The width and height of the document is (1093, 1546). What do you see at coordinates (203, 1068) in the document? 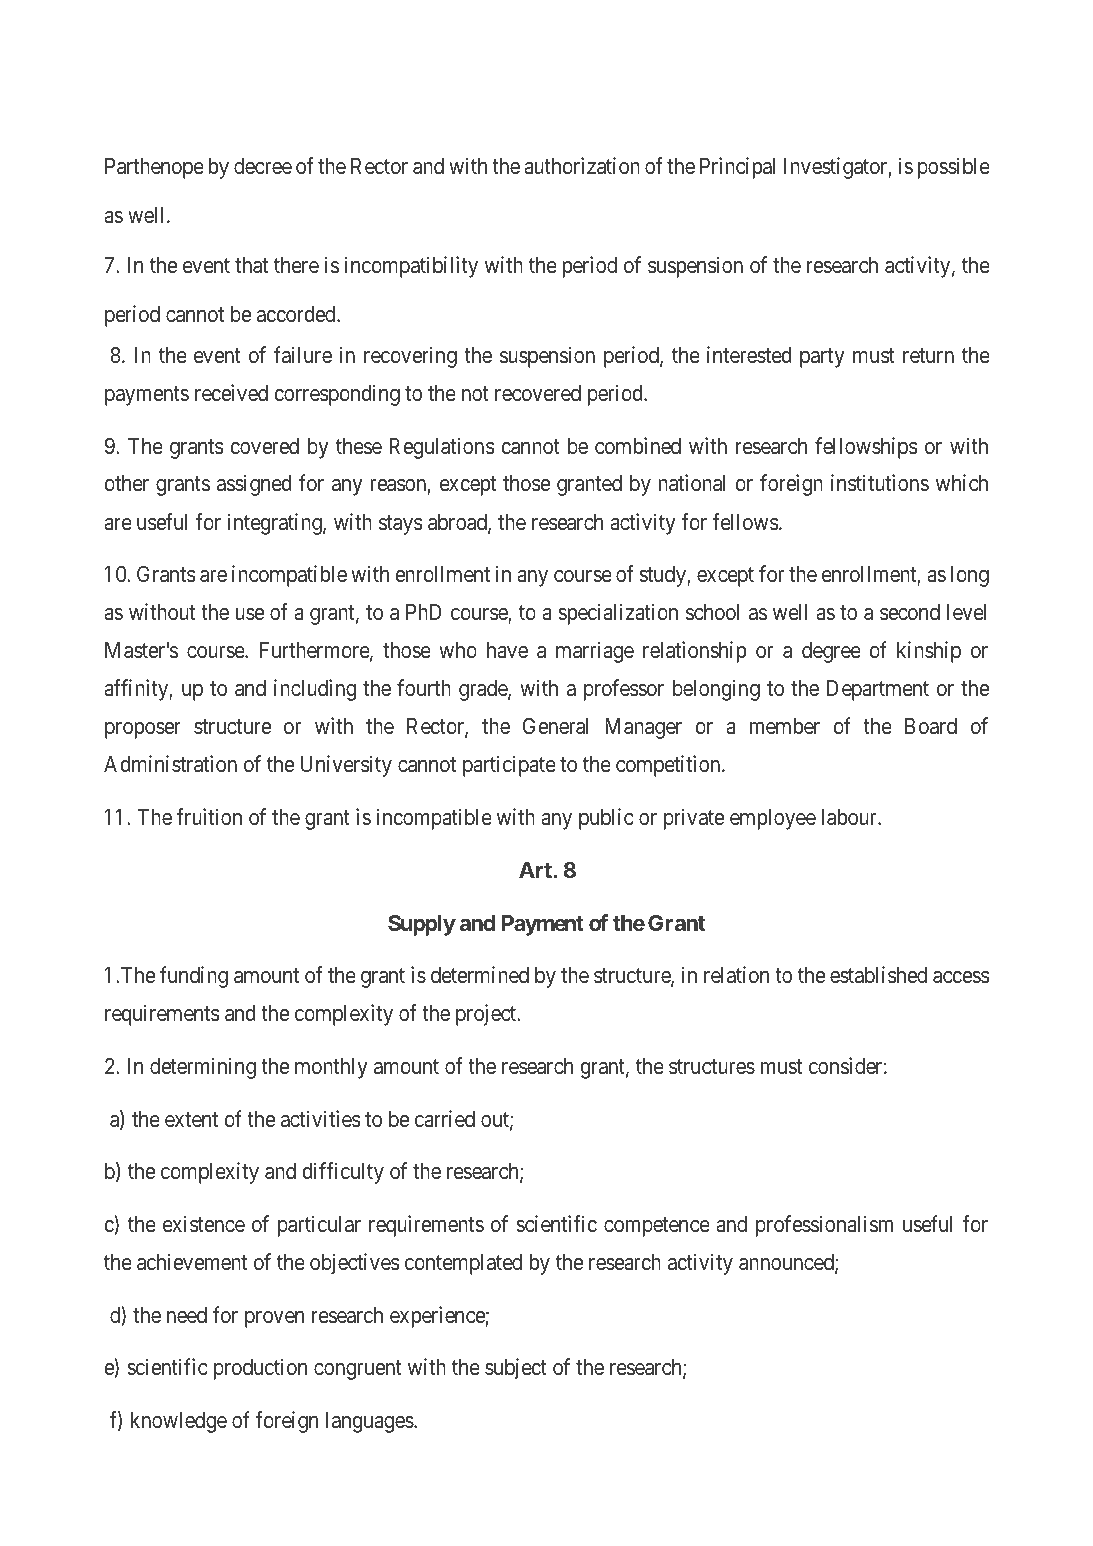
I see `determining` at bounding box center [203, 1068].
